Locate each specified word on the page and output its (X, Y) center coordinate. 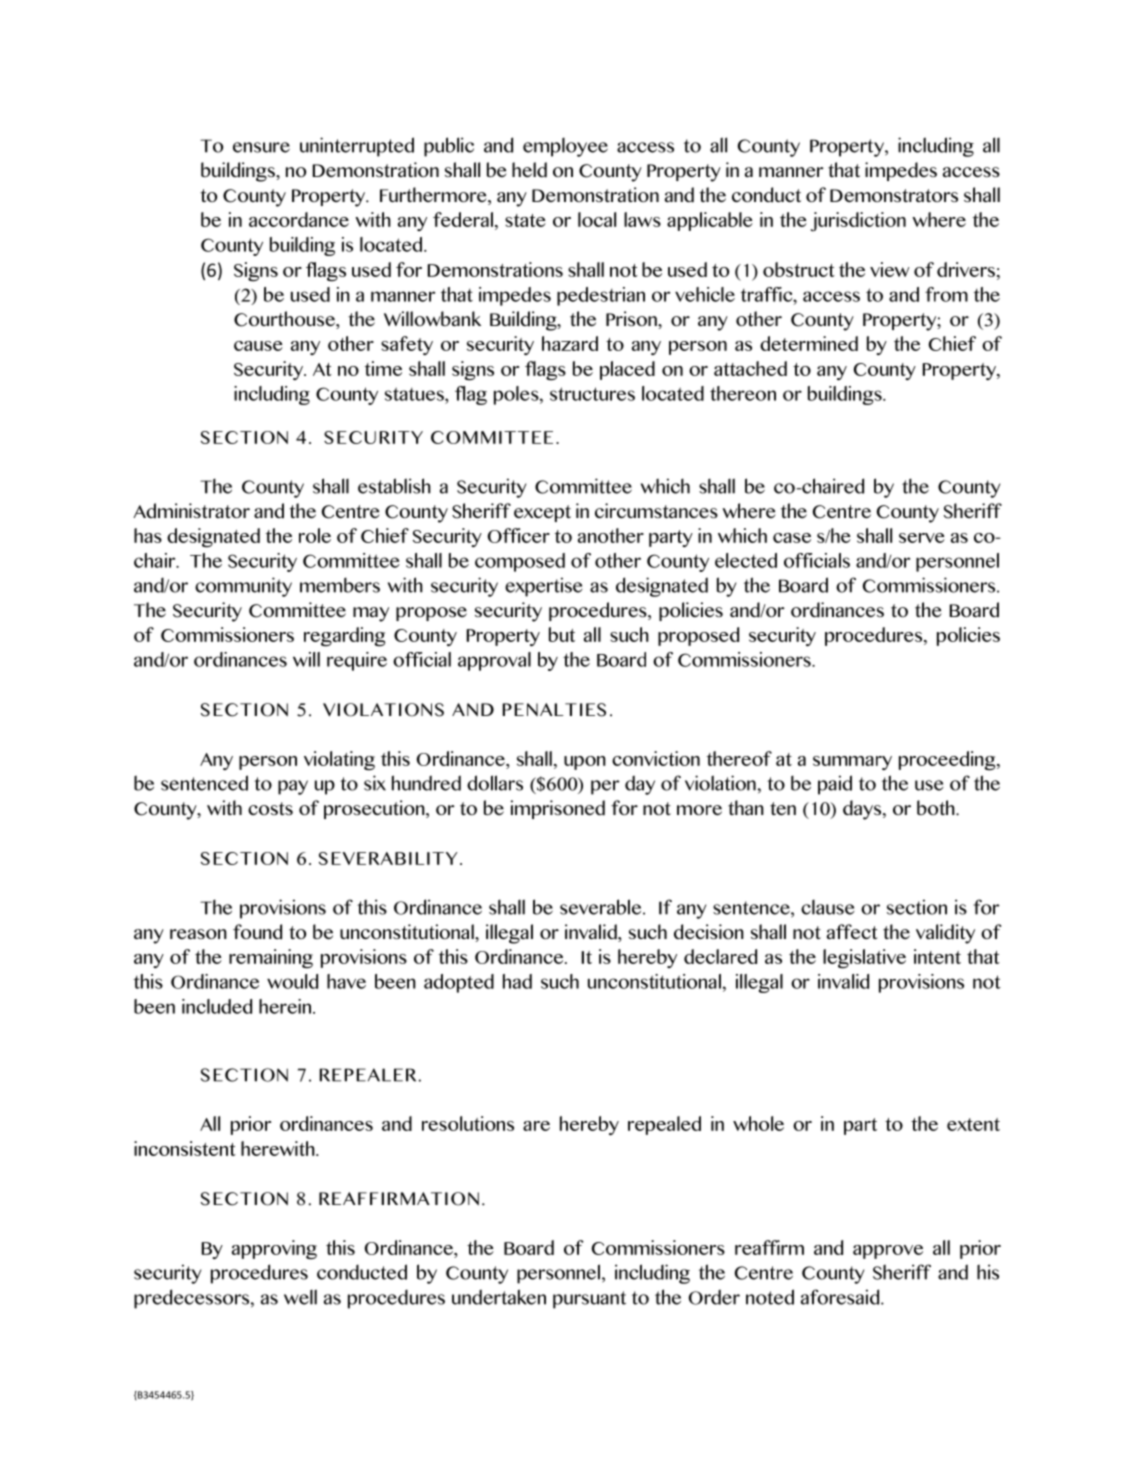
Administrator (191, 511)
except (542, 513)
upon (585, 763)
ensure (261, 147)
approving (274, 1249)
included (217, 1006)
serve (922, 538)
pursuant (589, 1300)
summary (852, 763)
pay (293, 787)
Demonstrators (894, 195)
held (529, 170)
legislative (864, 959)
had (517, 981)
